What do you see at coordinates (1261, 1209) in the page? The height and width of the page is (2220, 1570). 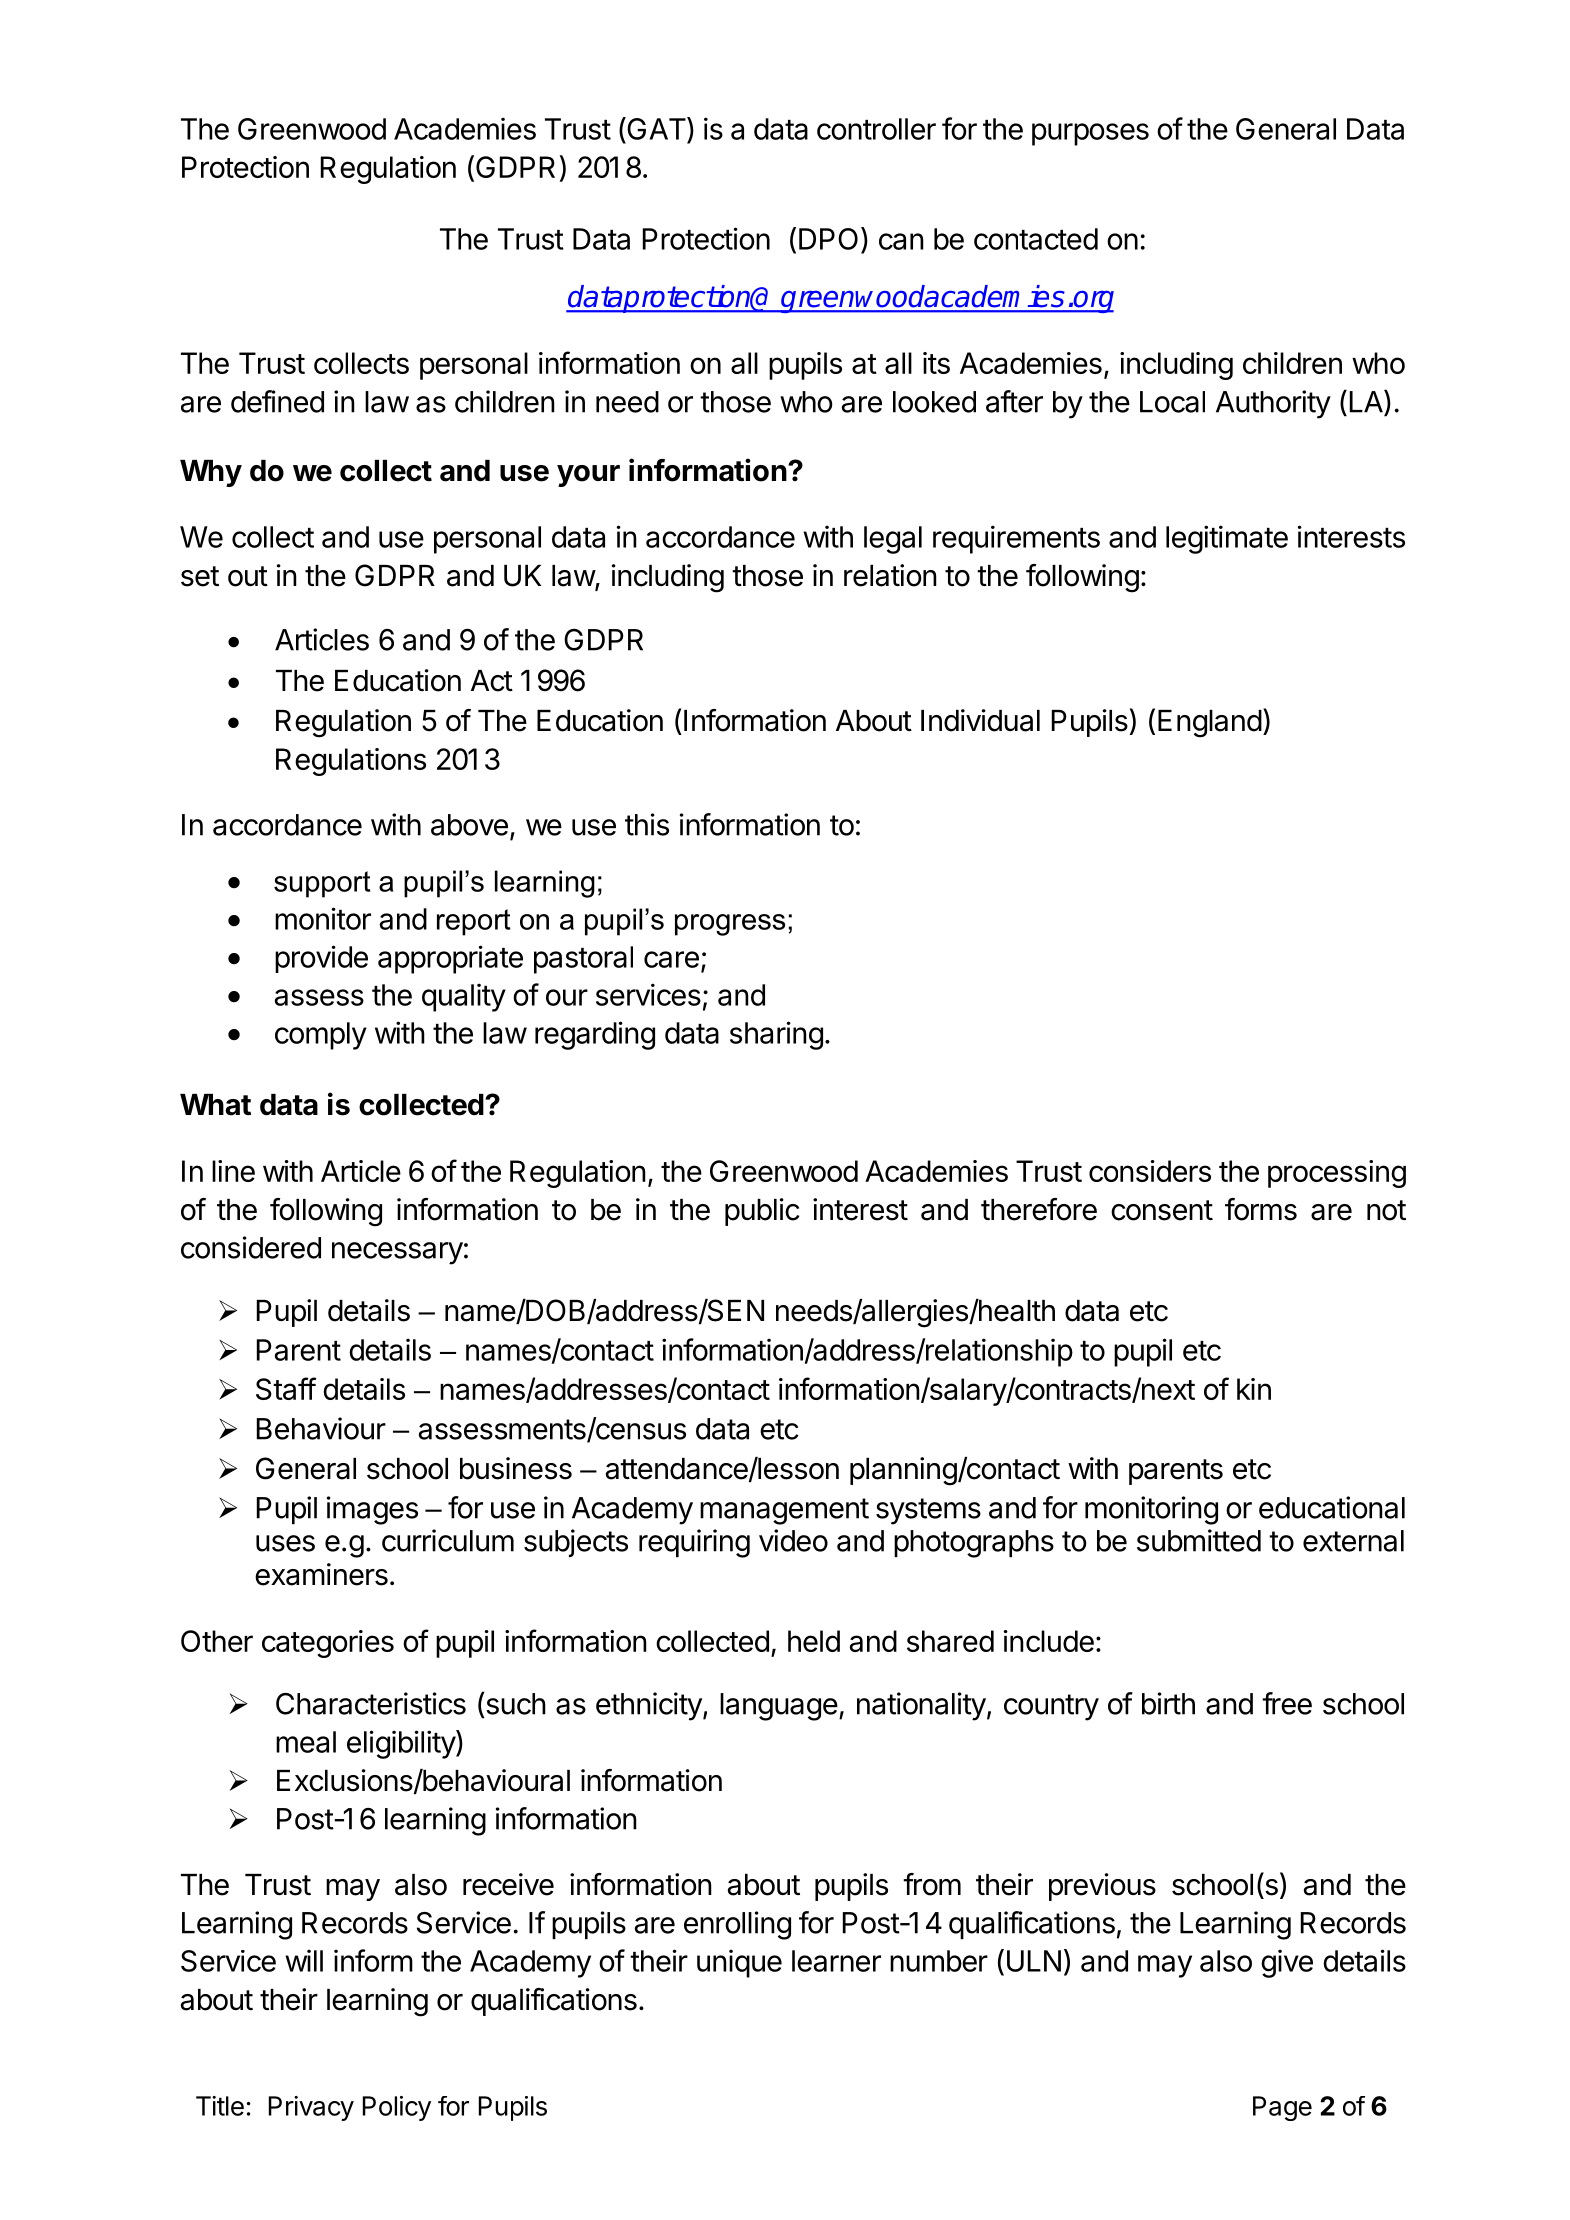 I see `forms` at bounding box center [1261, 1209].
